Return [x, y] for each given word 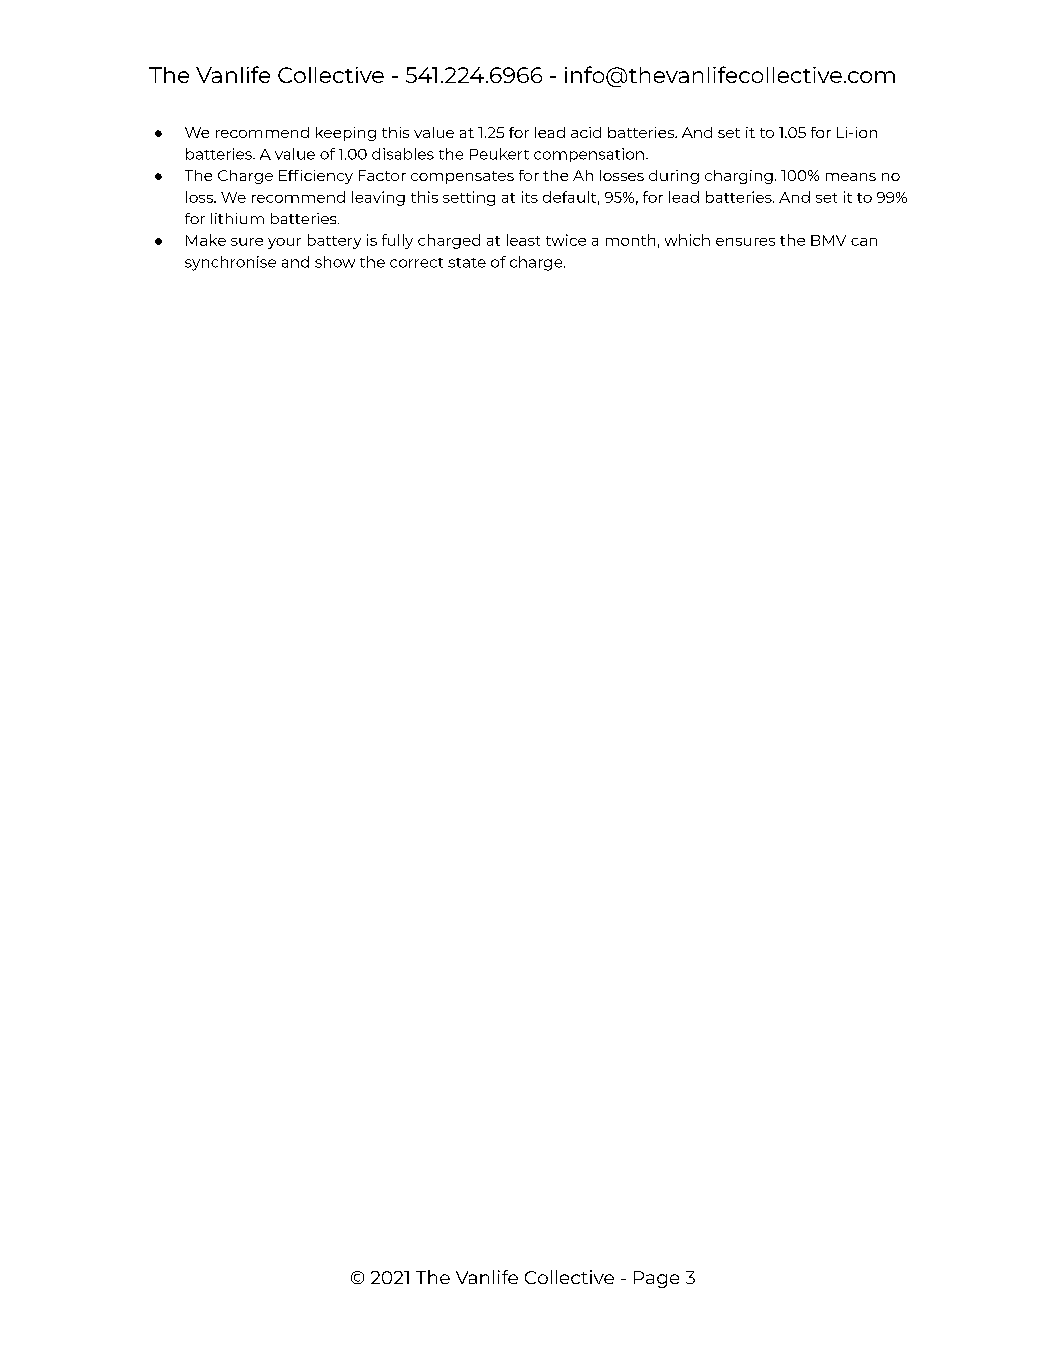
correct [416, 263]
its [530, 197]
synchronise [230, 263]
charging [739, 177]
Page [656, 1279]
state [467, 263]
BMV [828, 240]
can [864, 242]
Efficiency [316, 177]
